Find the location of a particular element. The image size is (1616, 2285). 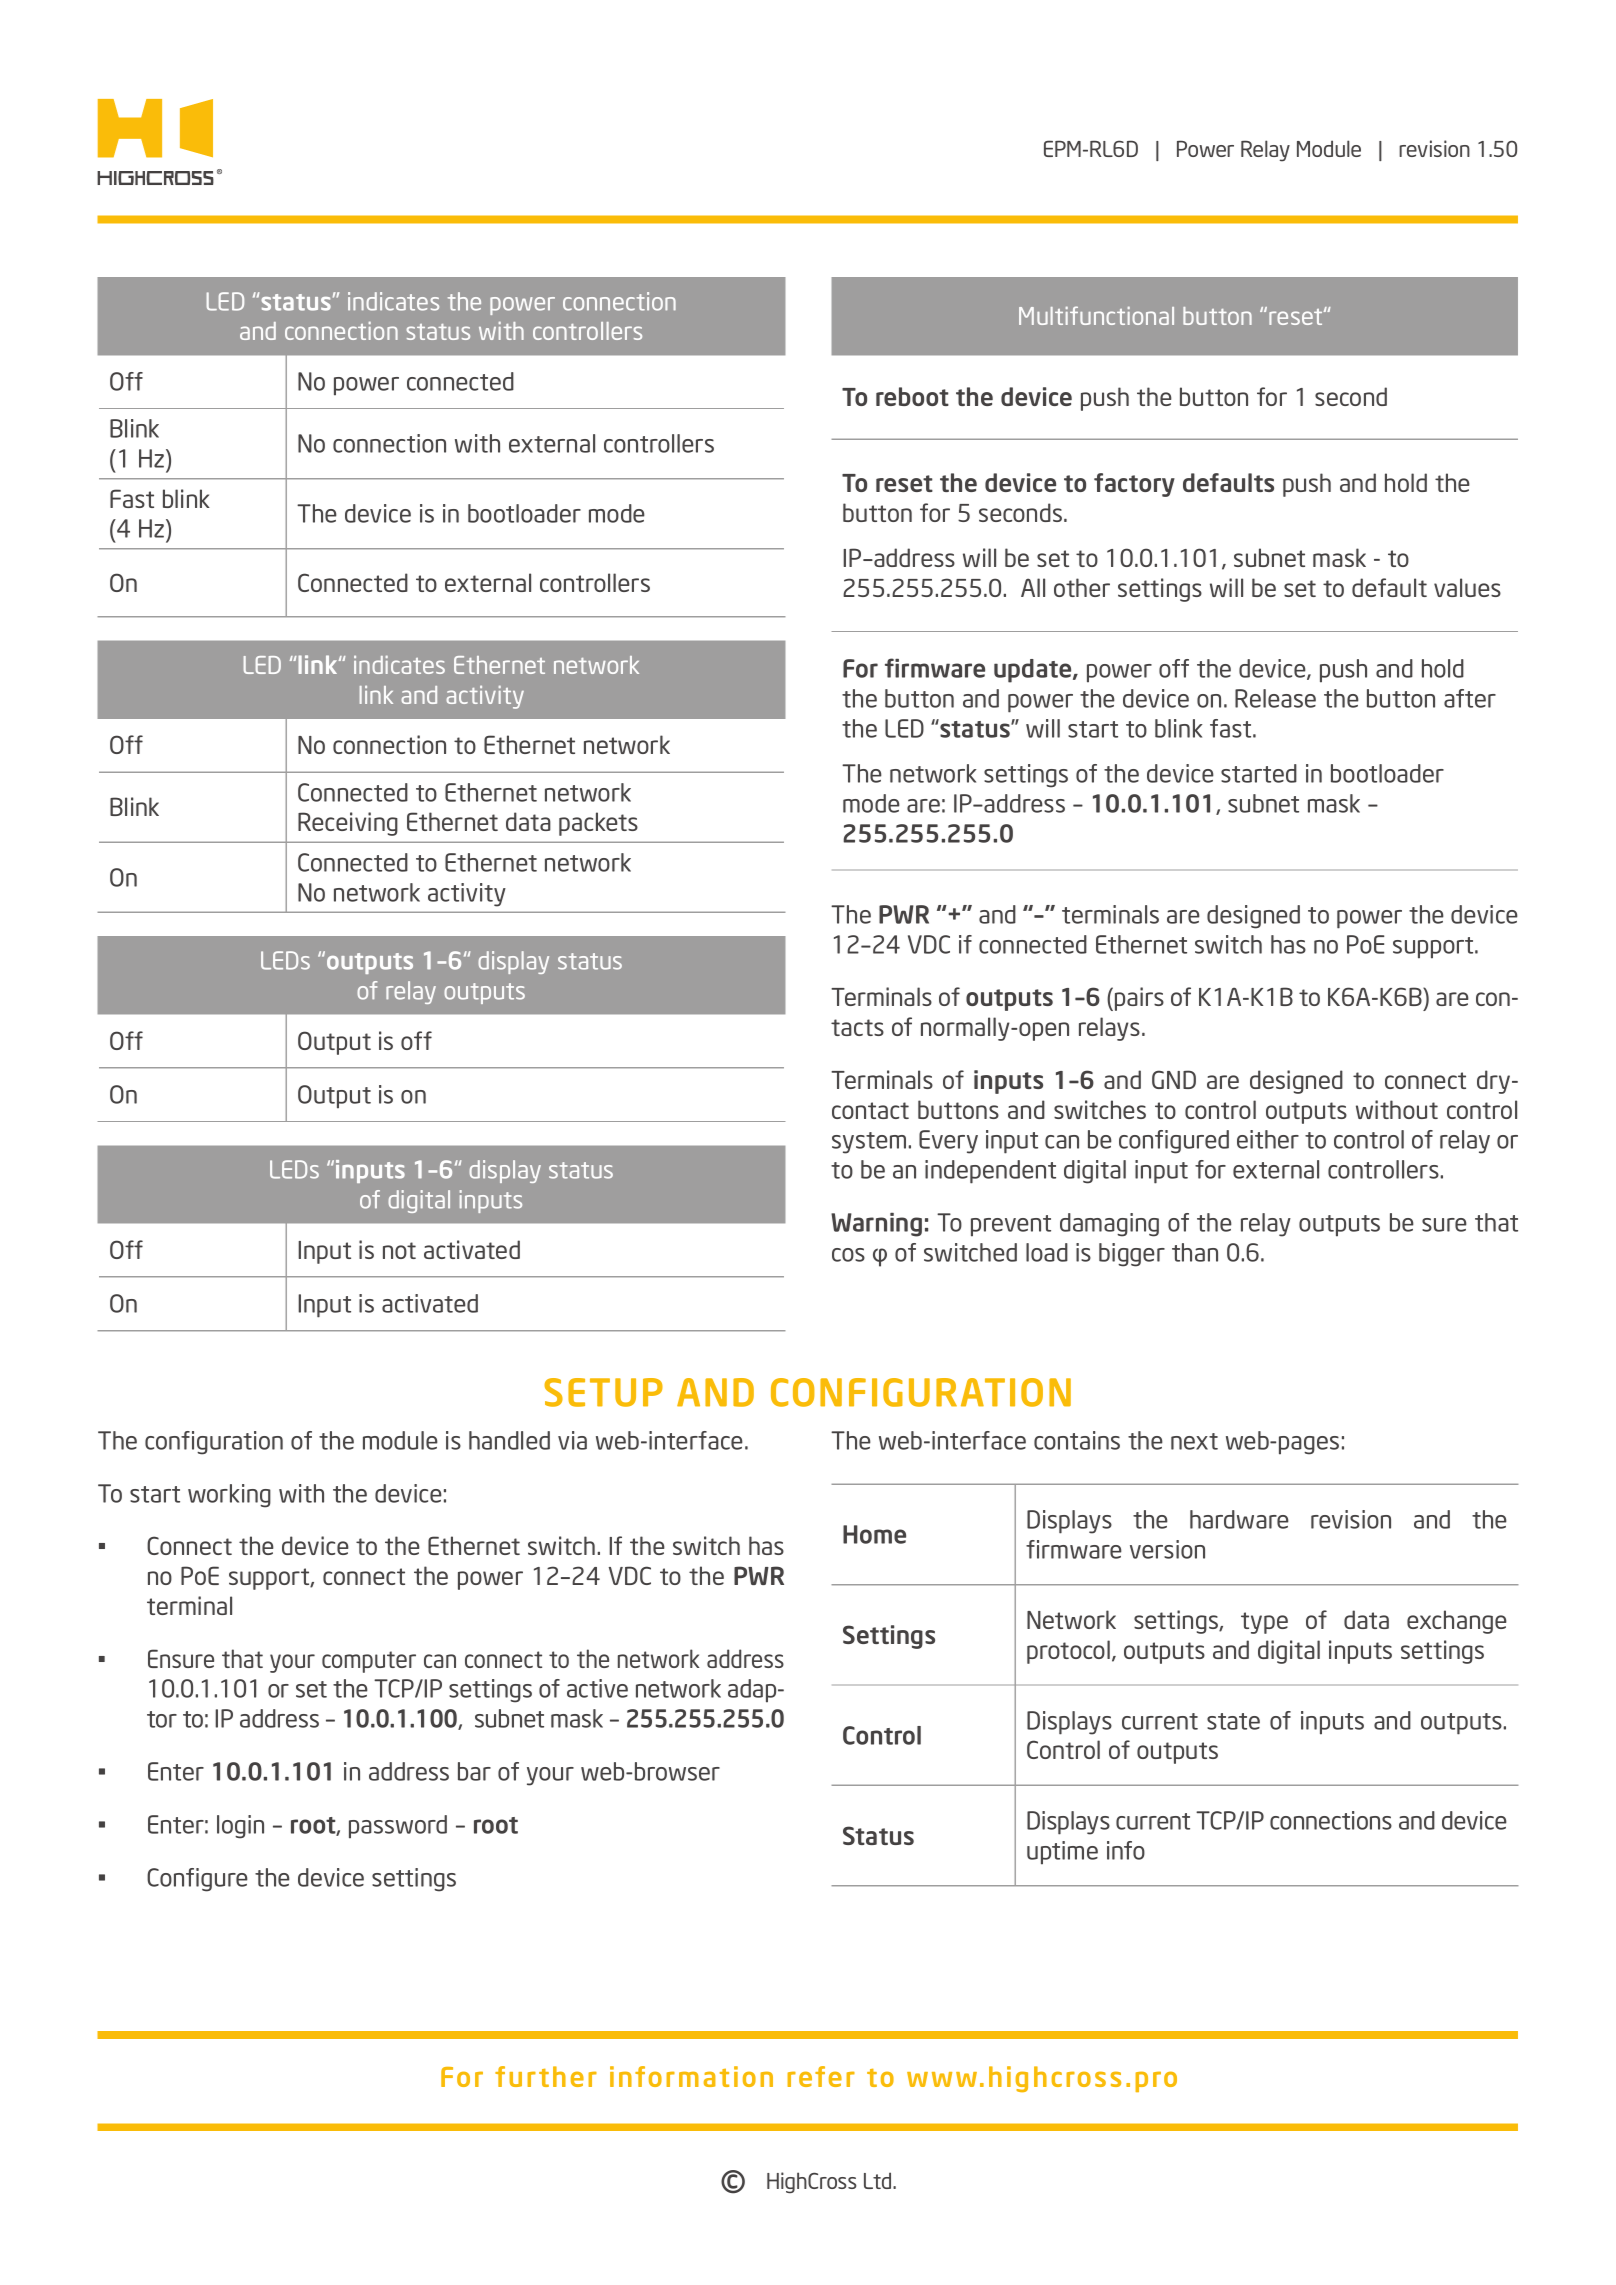

further is located at coordinates (546, 2076).
